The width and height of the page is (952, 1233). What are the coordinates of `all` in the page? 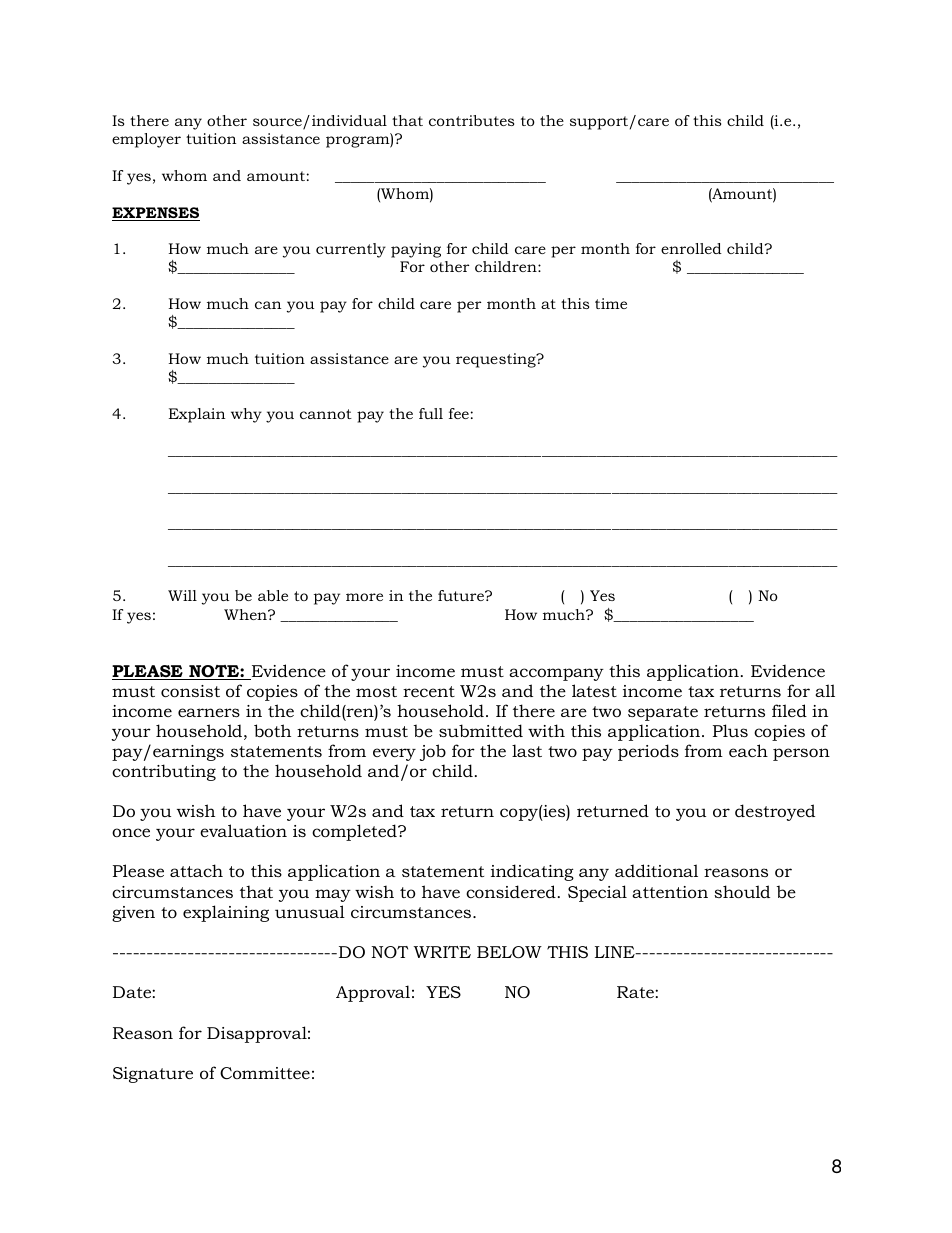 It's located at (825, 690).
